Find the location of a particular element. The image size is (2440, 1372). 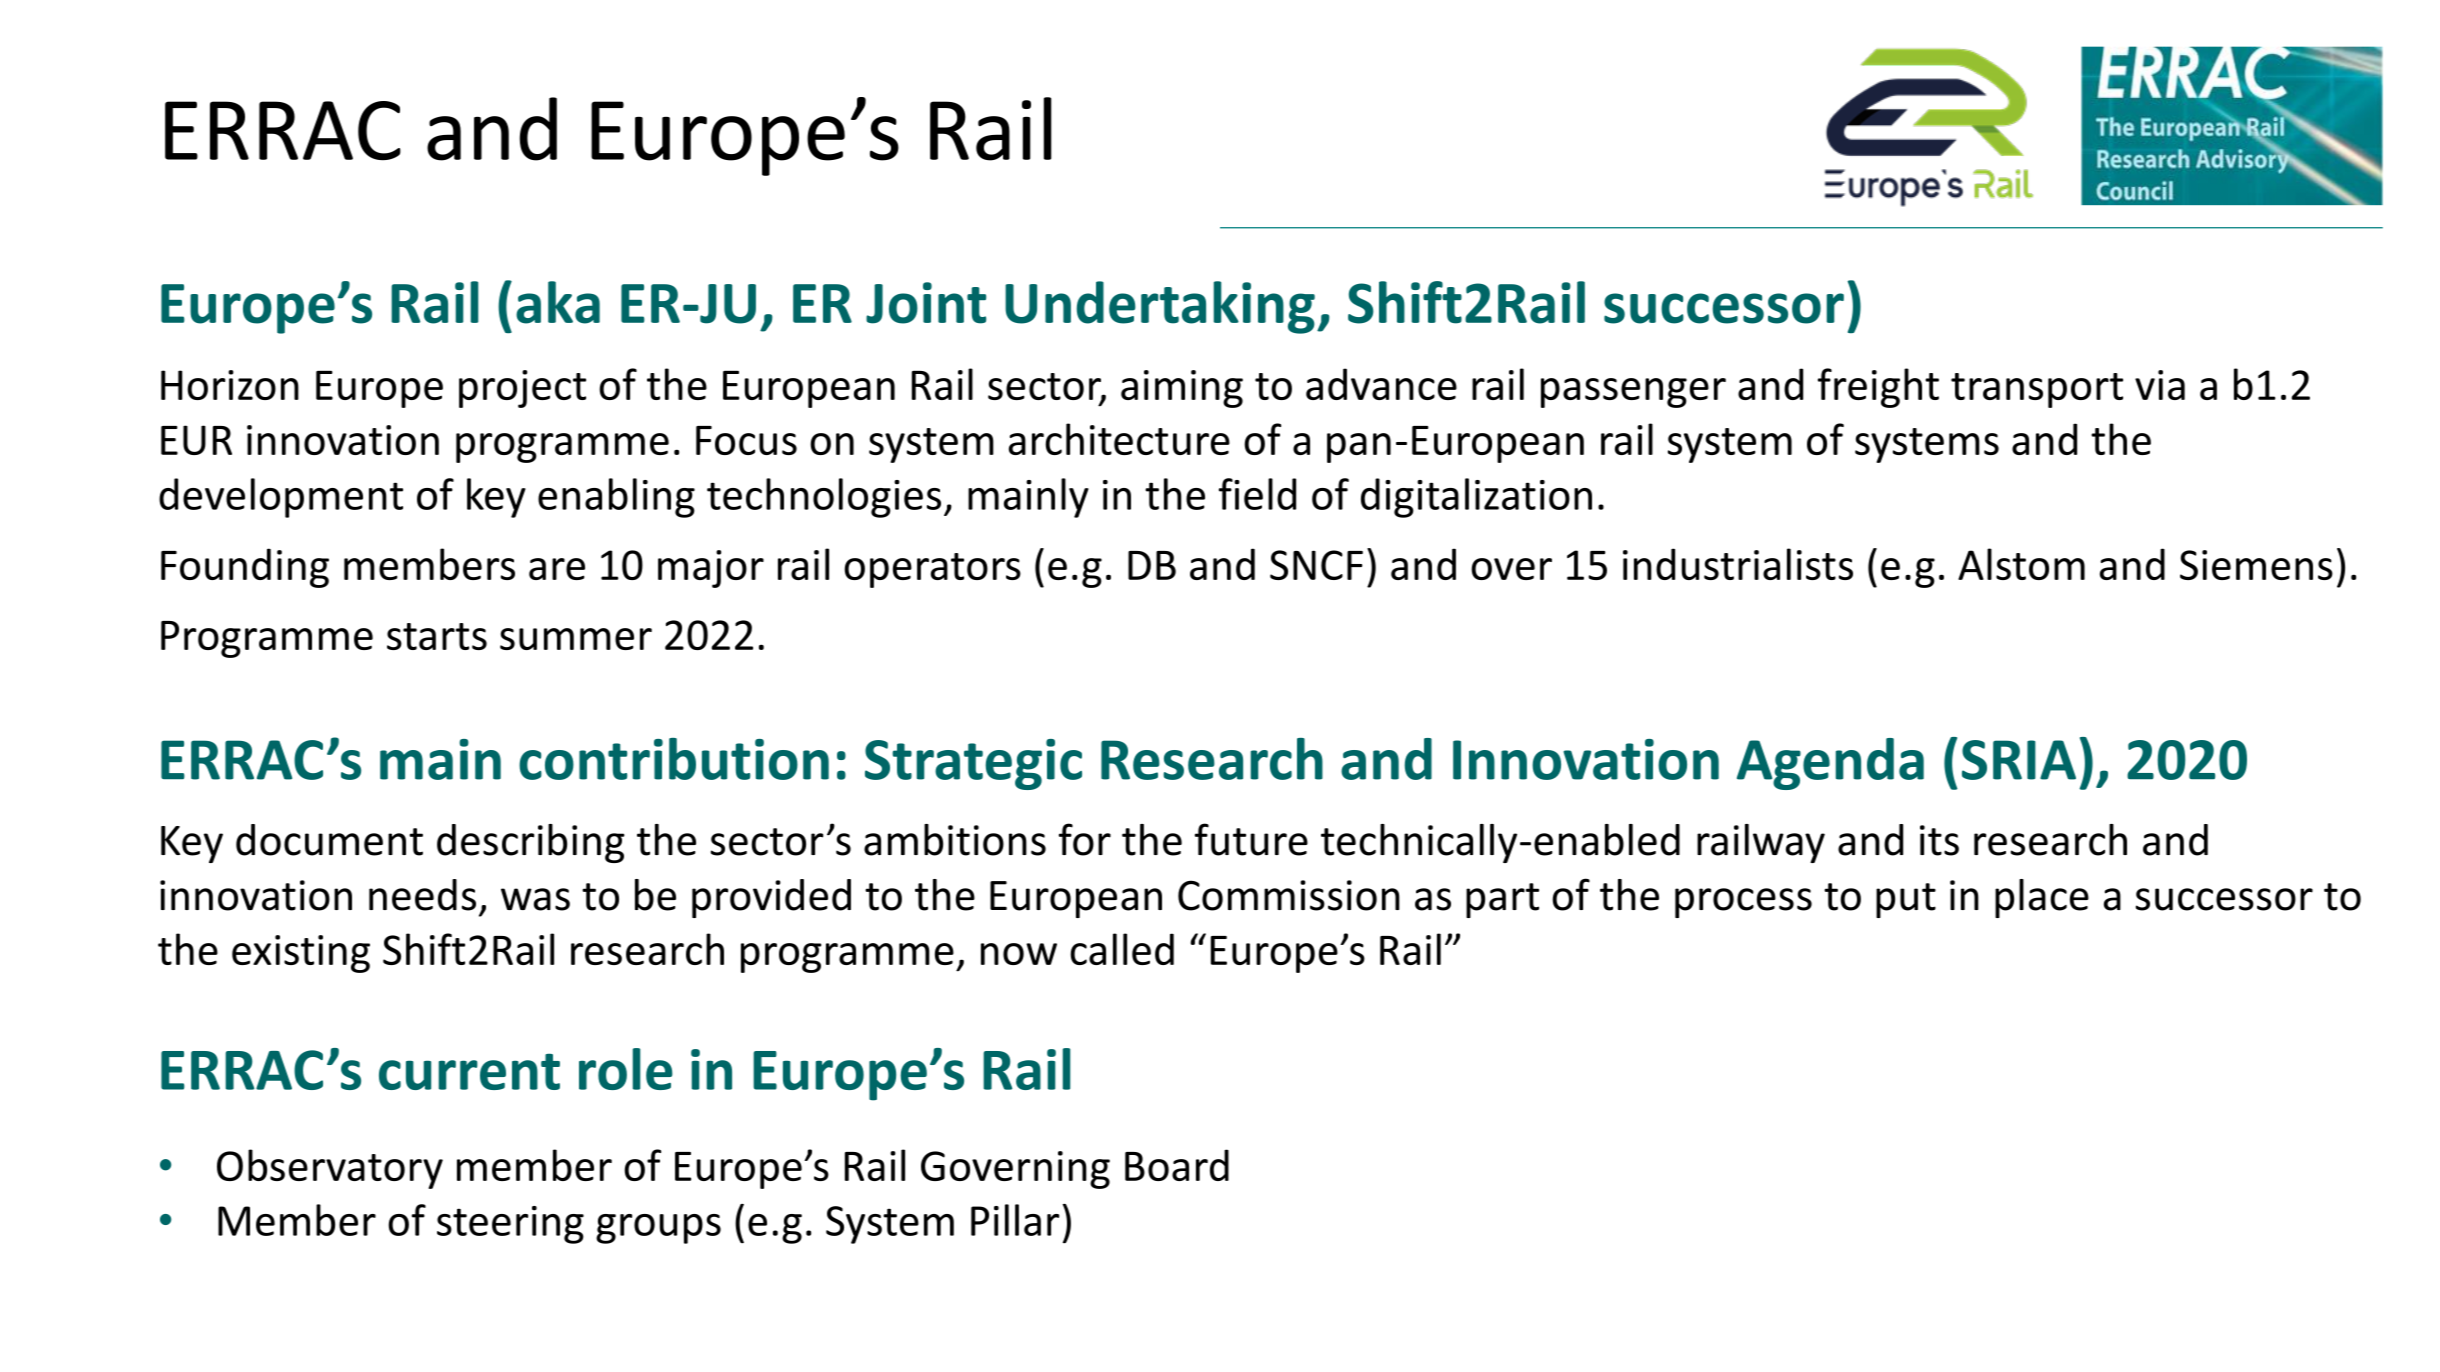

Siemens is located at coordinates (2256, 565).
